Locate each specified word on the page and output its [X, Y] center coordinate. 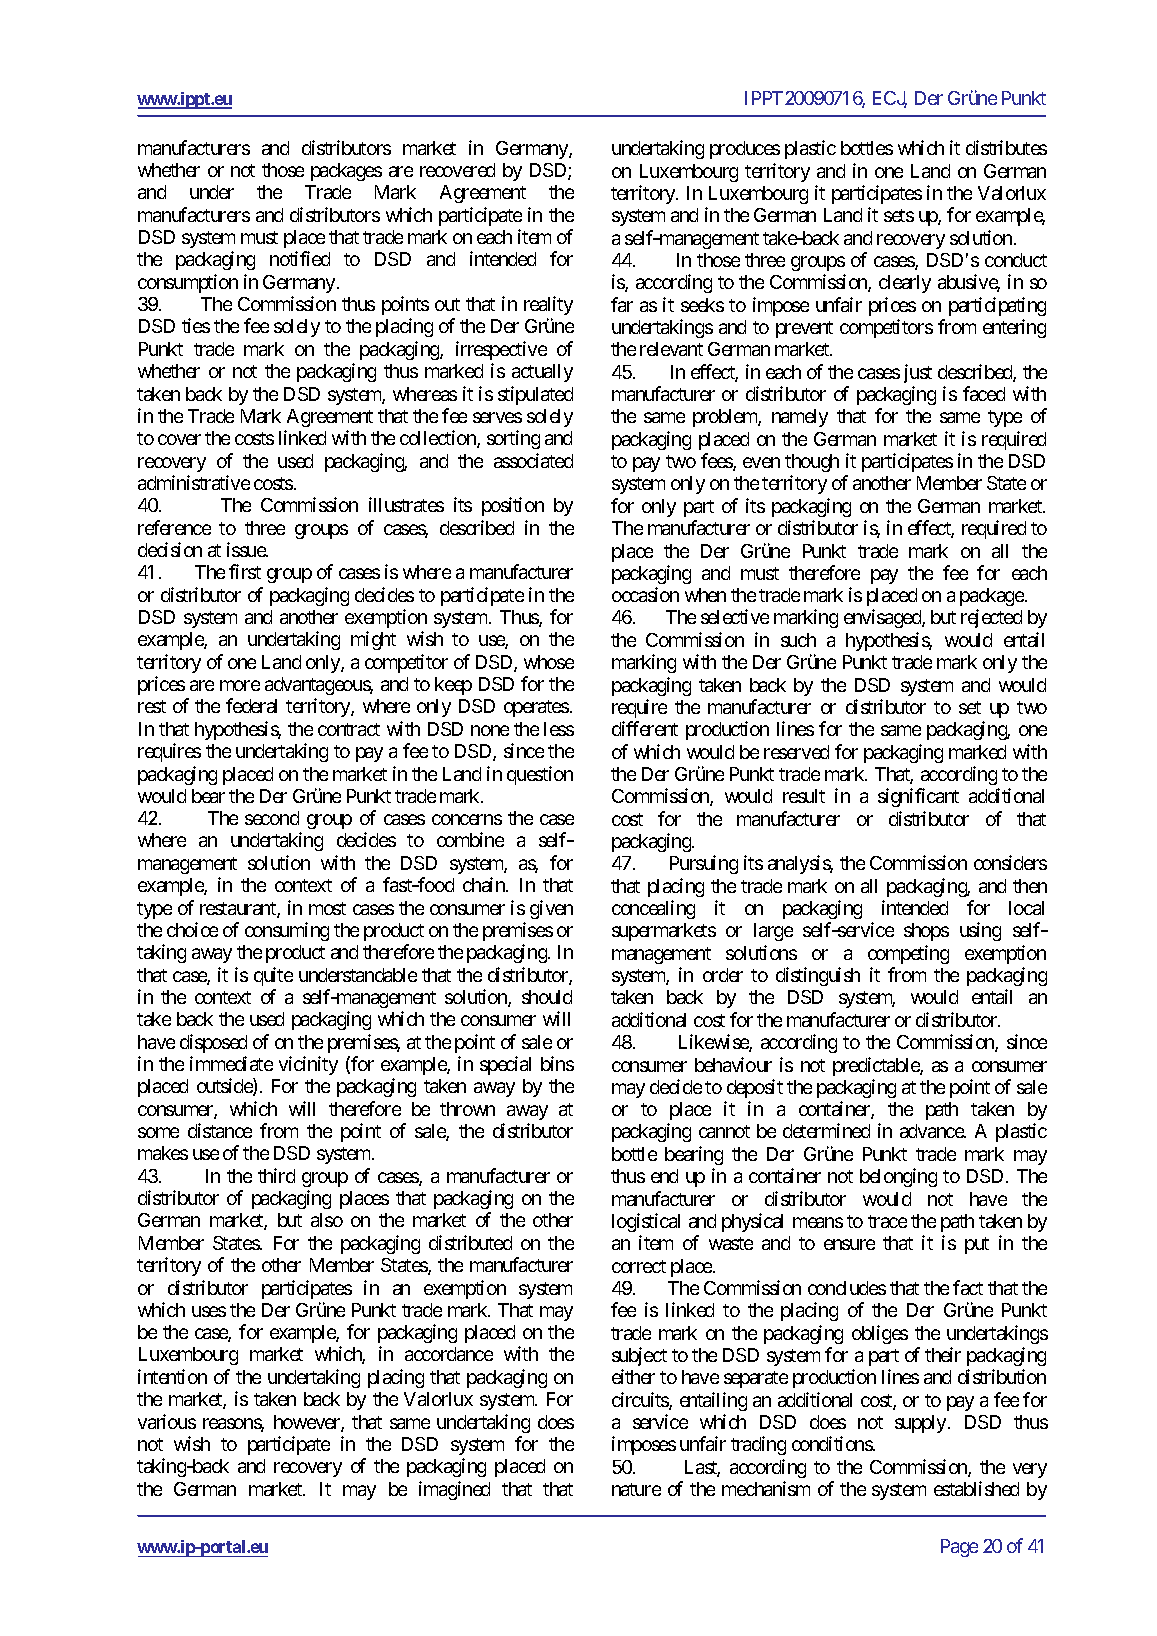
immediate [231, 1063]
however [308, 1423]
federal [251, 705]
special [505, 1065]
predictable [877, 1066]
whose [549, 662]
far [622, 304]
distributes [1006, 147]
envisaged [883, 618]
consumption [188, 283]
